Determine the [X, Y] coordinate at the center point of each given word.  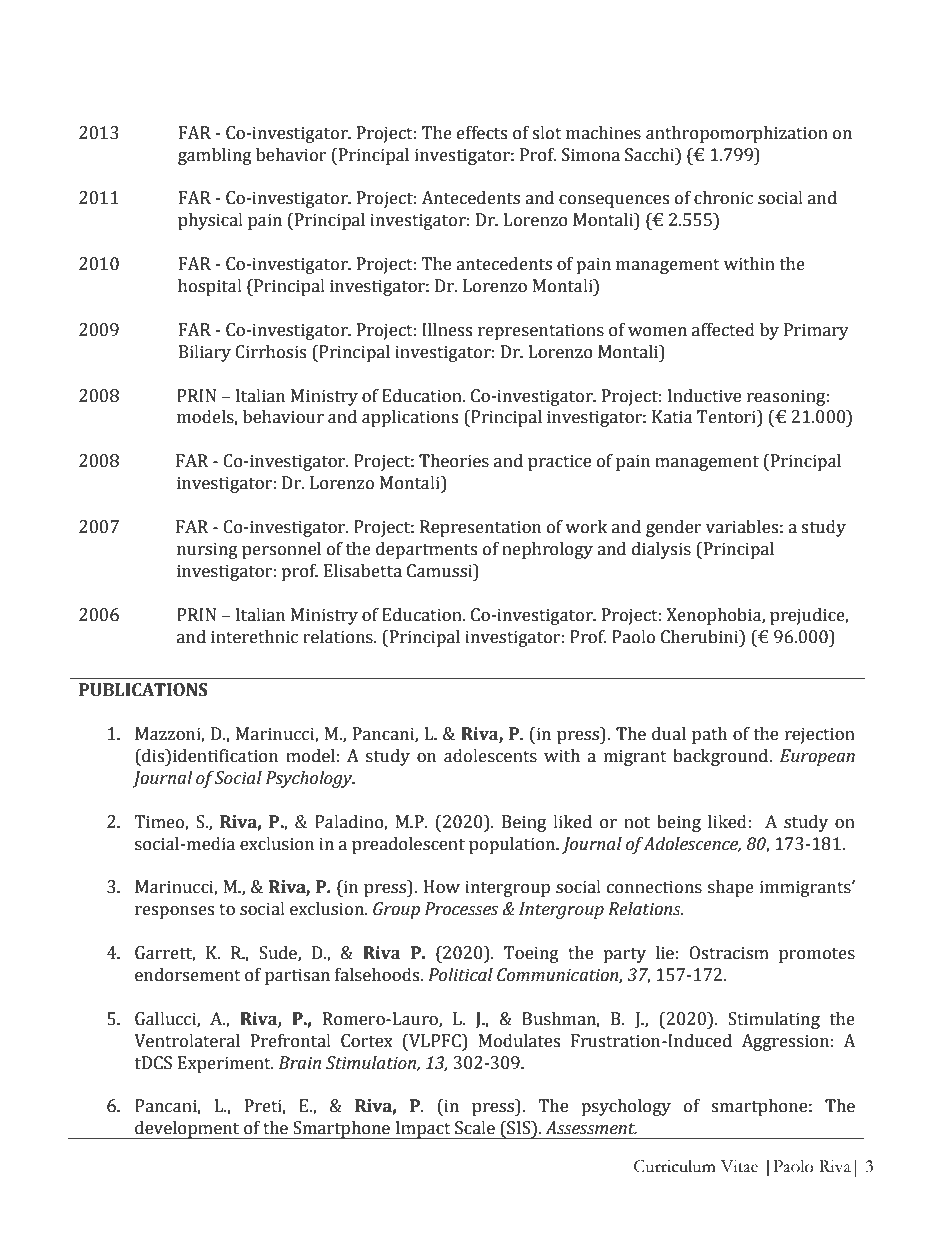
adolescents [490, 756]
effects [482, 133]
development [187, 1130]
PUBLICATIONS [143, 690]
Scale [475, 1128]
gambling [215, 156]
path [709, 735]
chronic [723, 198]
